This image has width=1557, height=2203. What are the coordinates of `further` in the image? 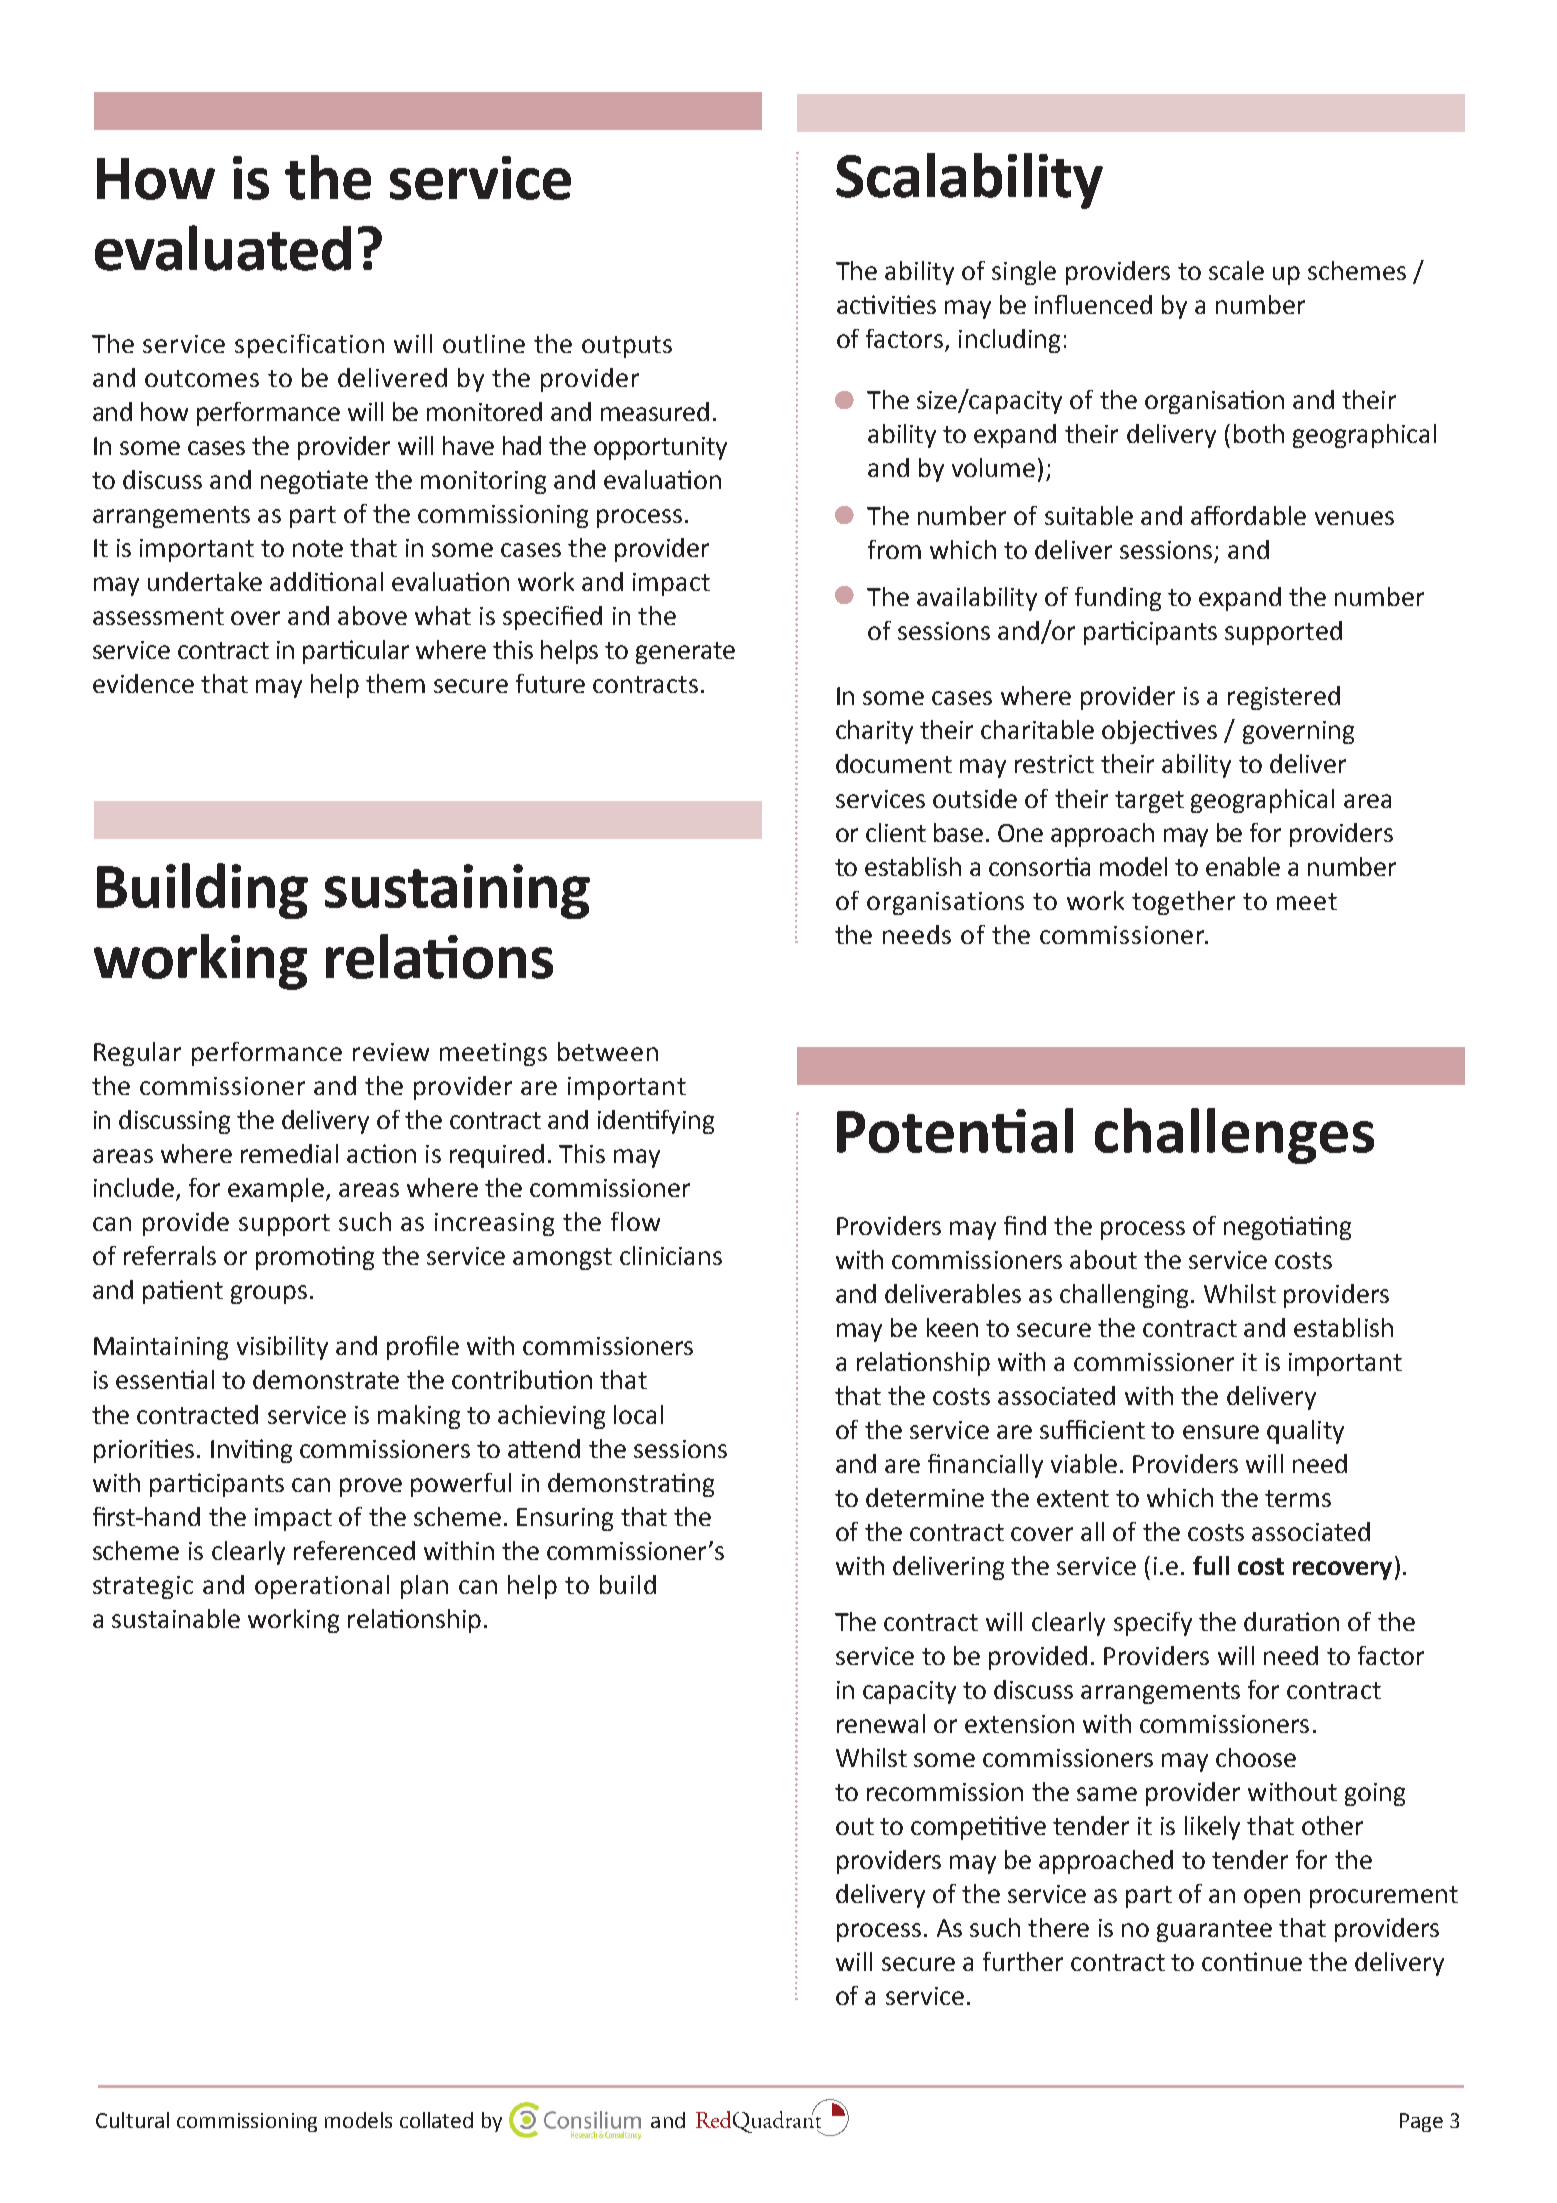 It's located at (1023, 1961).
